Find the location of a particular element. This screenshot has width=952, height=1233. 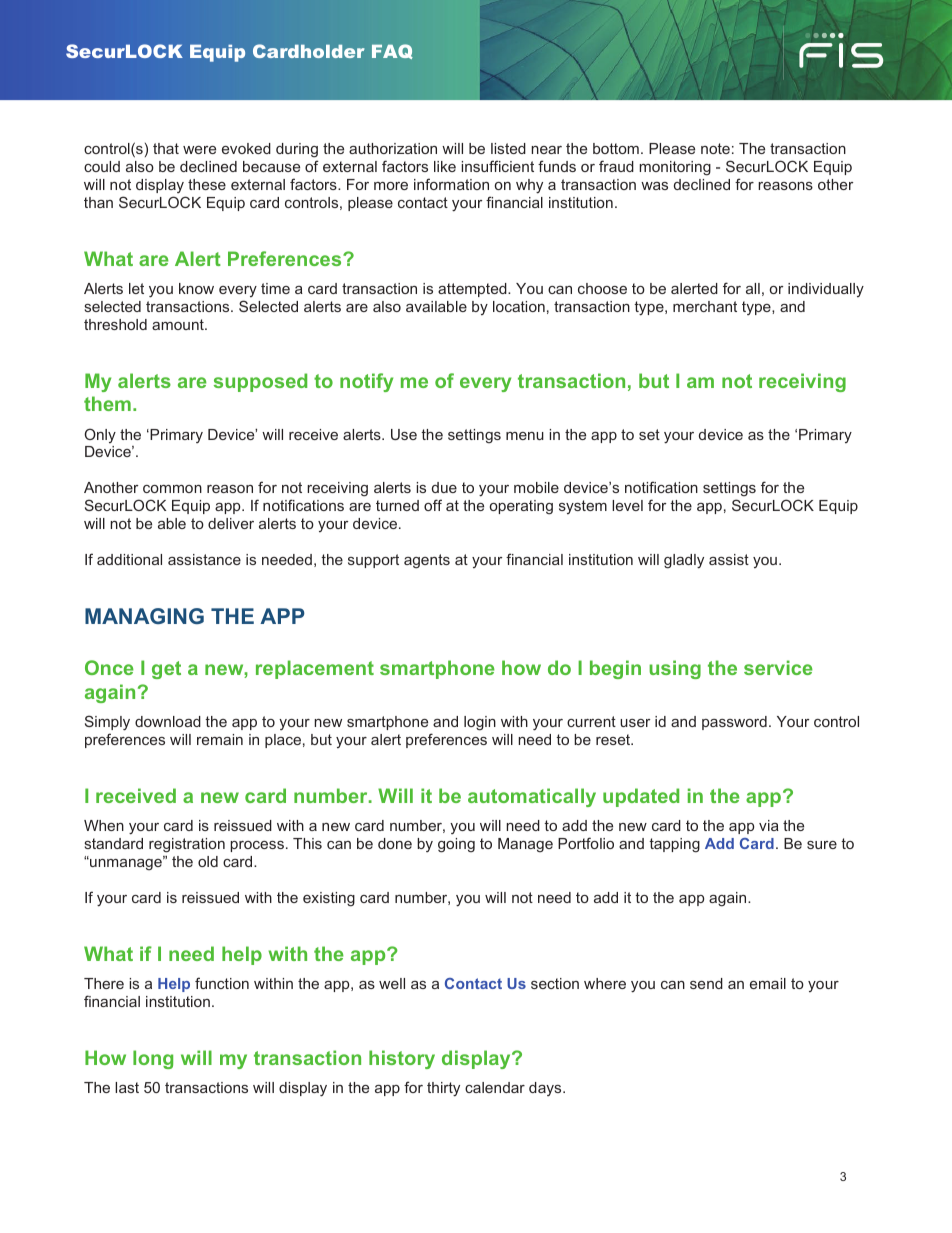

gladly is located at coordinates (684, 561).
